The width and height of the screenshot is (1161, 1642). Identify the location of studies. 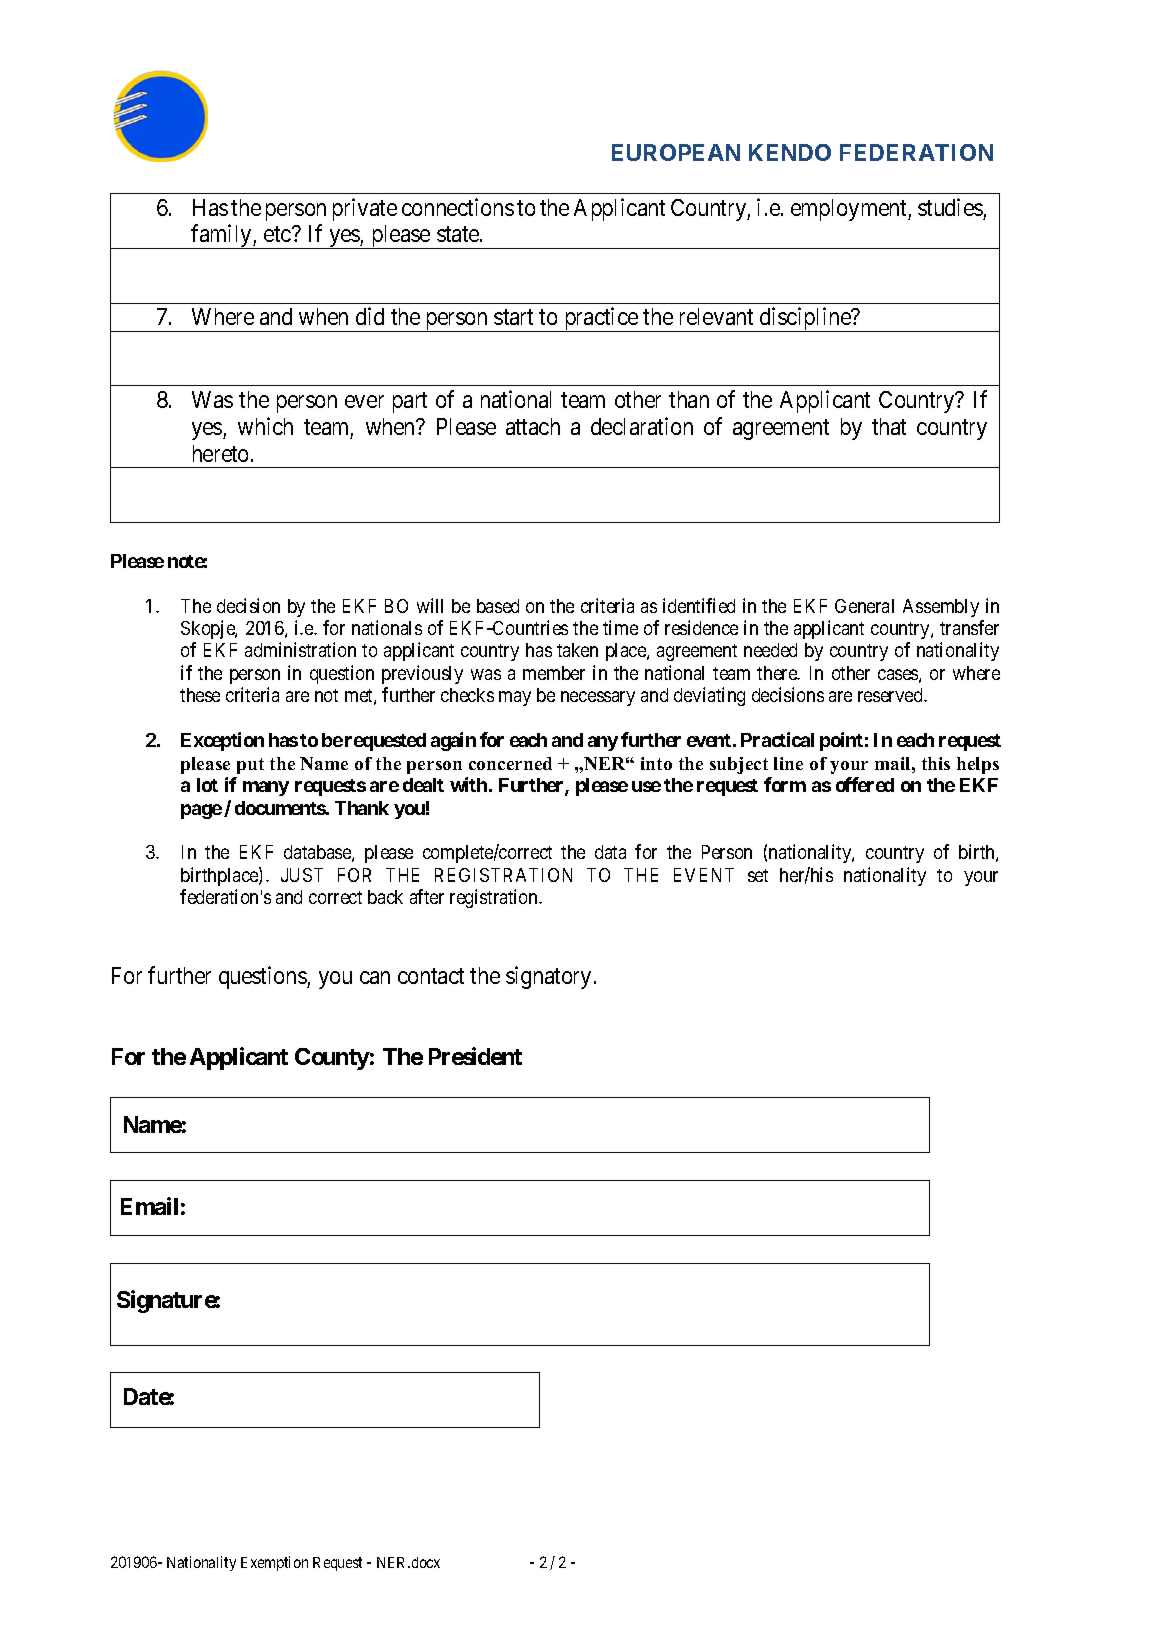
(950, 207).
